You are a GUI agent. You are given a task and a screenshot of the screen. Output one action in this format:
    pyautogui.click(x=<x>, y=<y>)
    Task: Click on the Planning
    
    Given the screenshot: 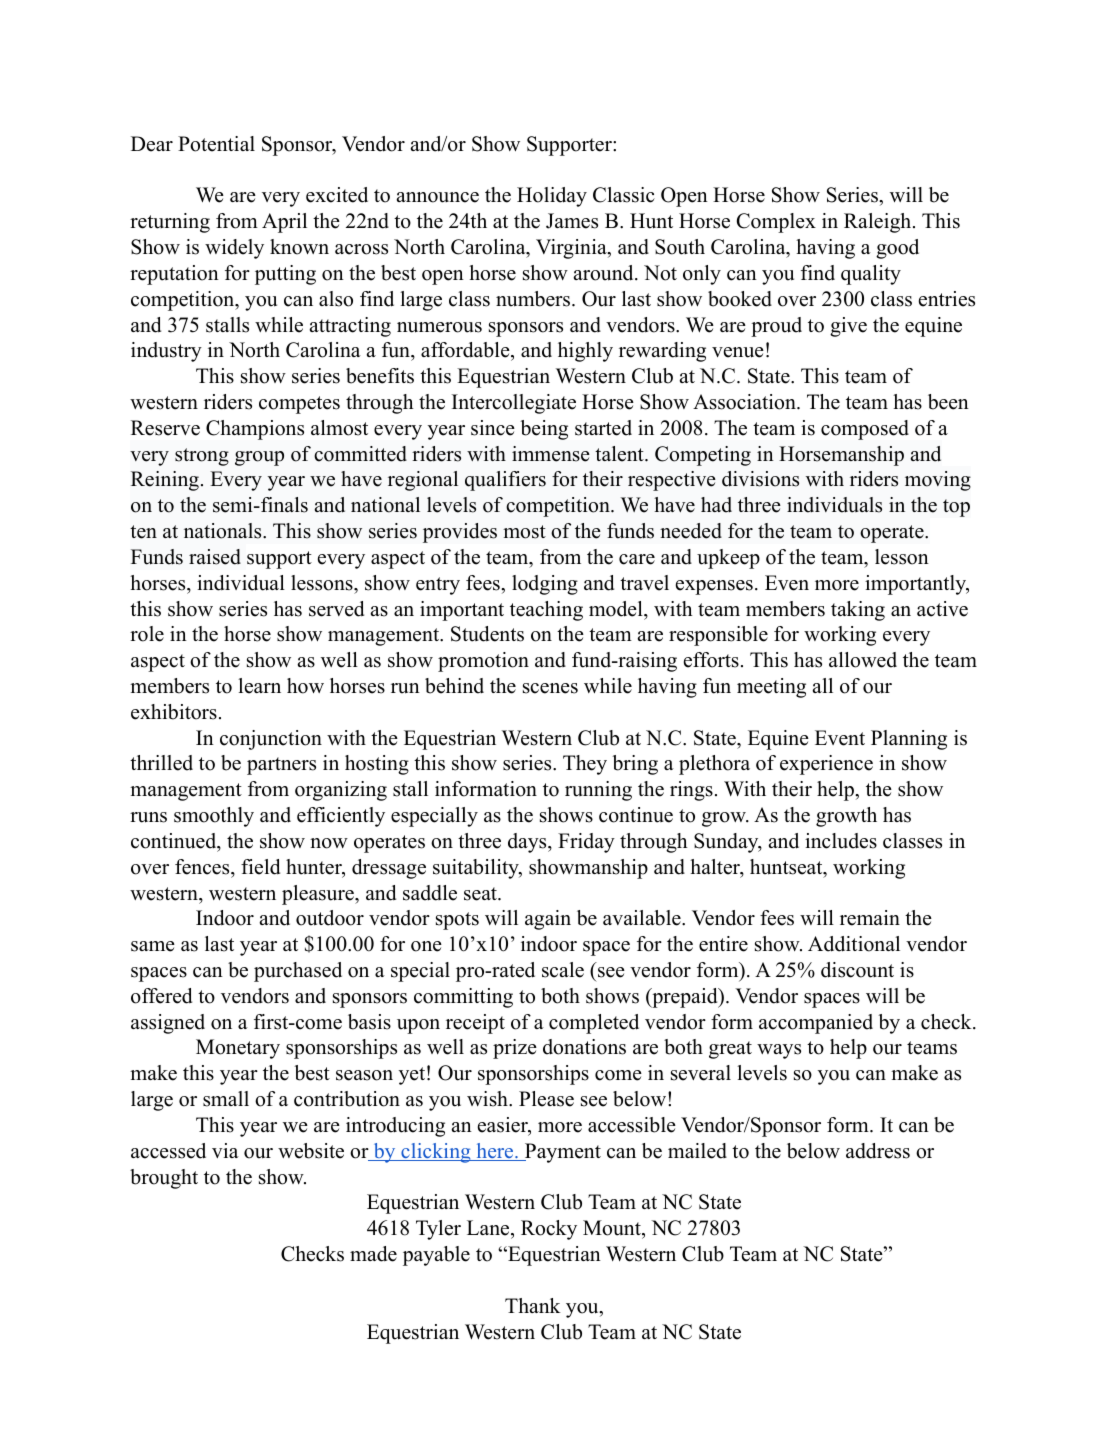 What is the action you would take?
    pyautogui.click(x=909, y=740)
